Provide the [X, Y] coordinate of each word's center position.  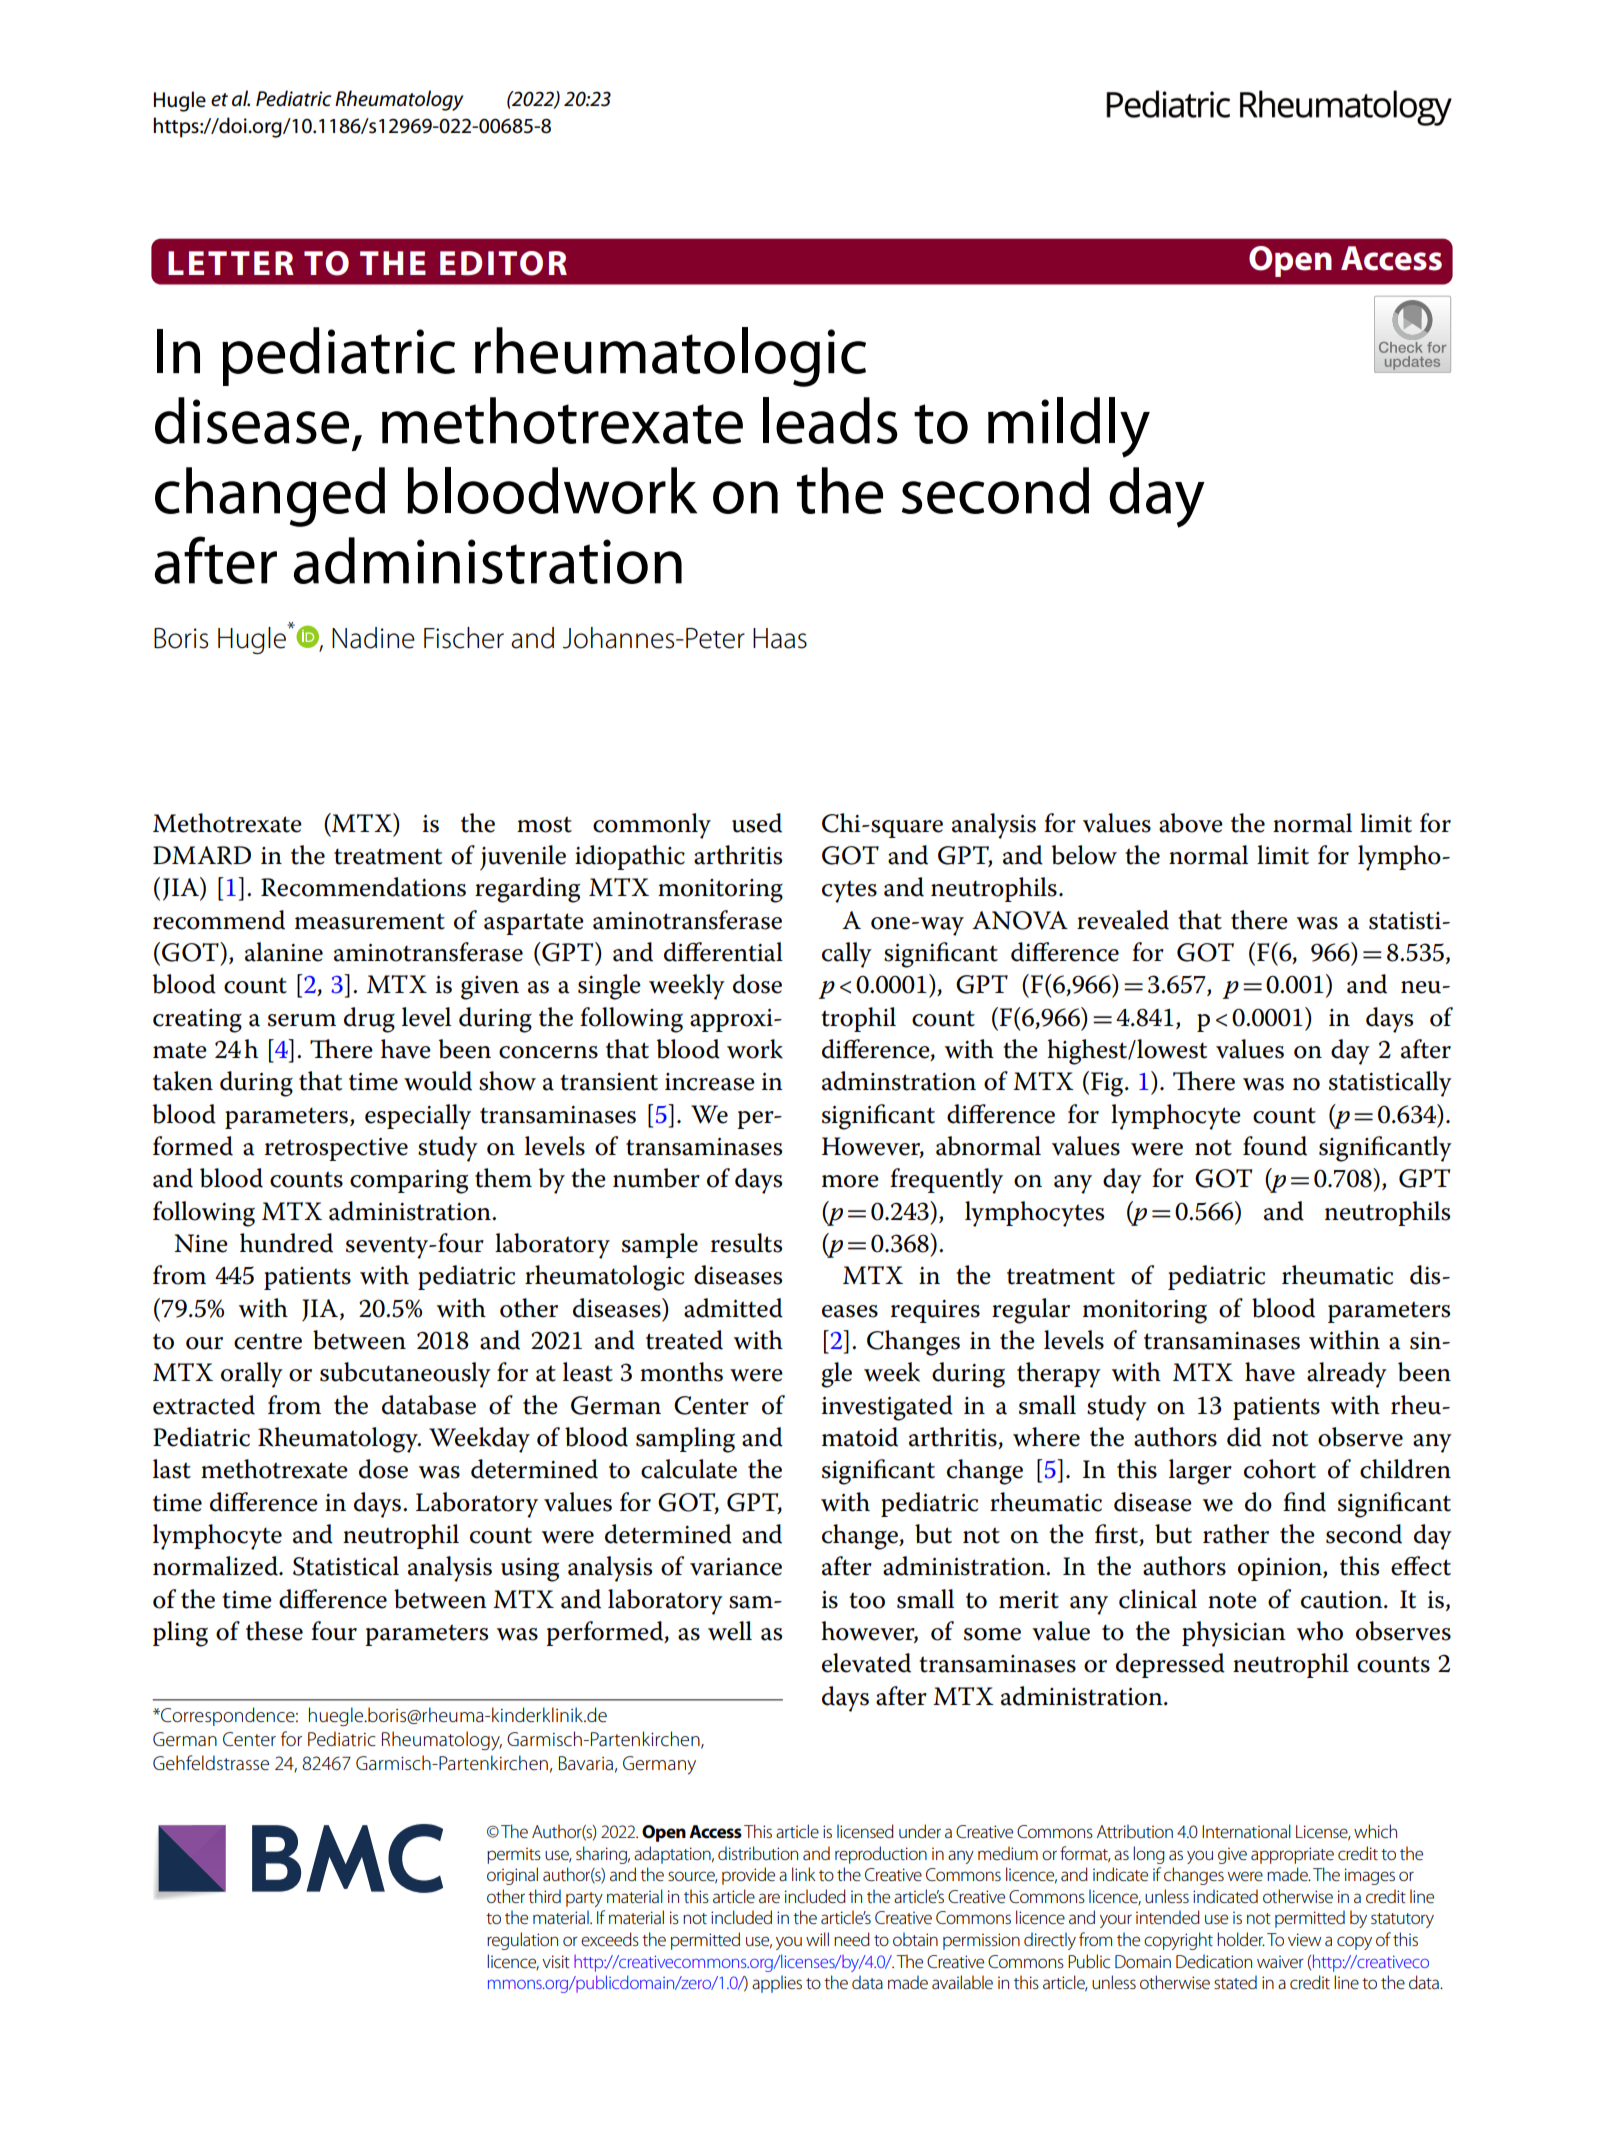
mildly [1069, 427]
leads [830, 420]
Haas [780, 638]
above [1191, 823]
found [1275, 1146]
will [817, 1939]
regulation [522, 1941]
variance [736, 1566]
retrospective [336, 1149]
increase [710, 1082]
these [274, 1631]
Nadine [373, 638]
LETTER [231, 263]
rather [1236, 1534]
